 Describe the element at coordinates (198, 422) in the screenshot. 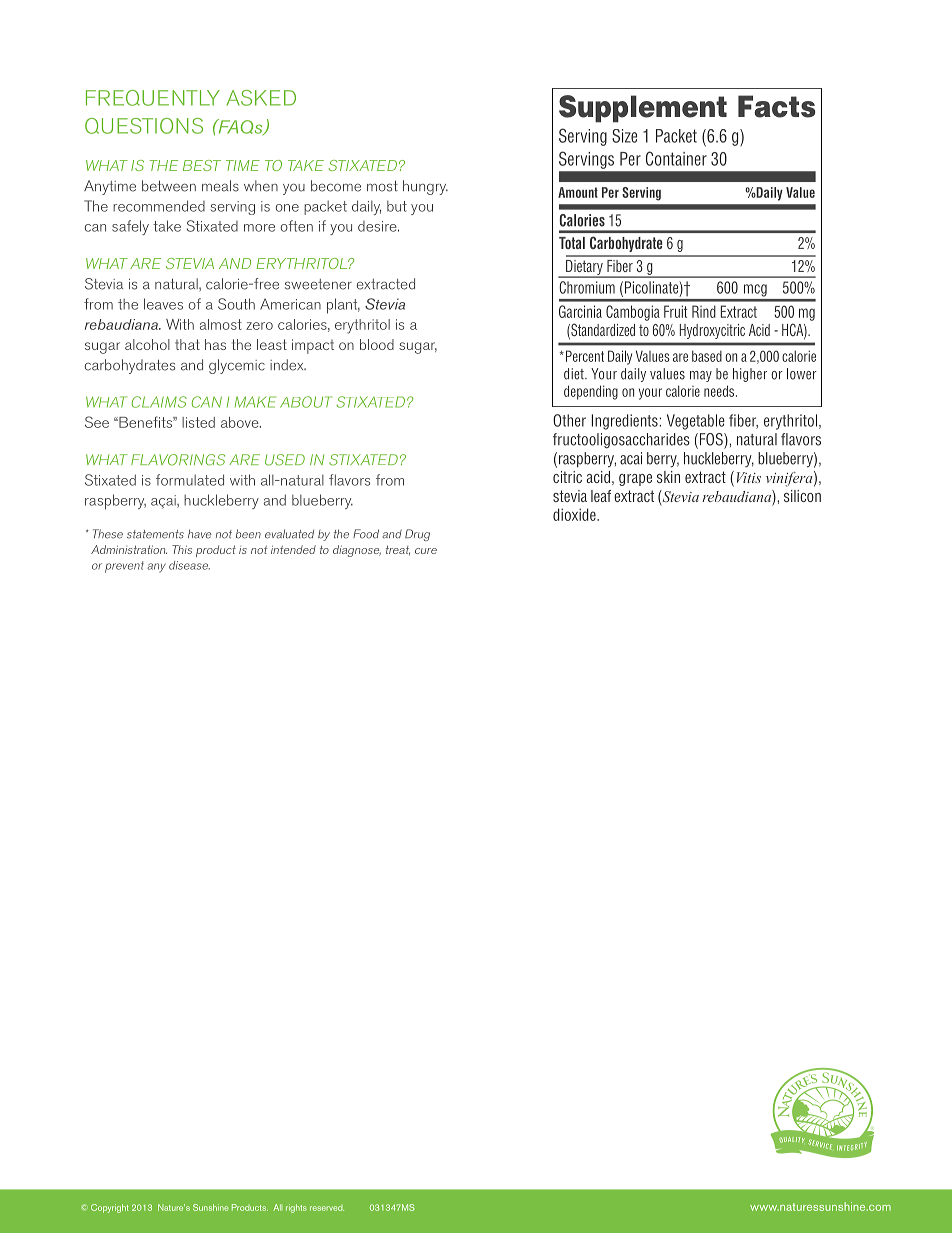

I see `listed` at that location.
